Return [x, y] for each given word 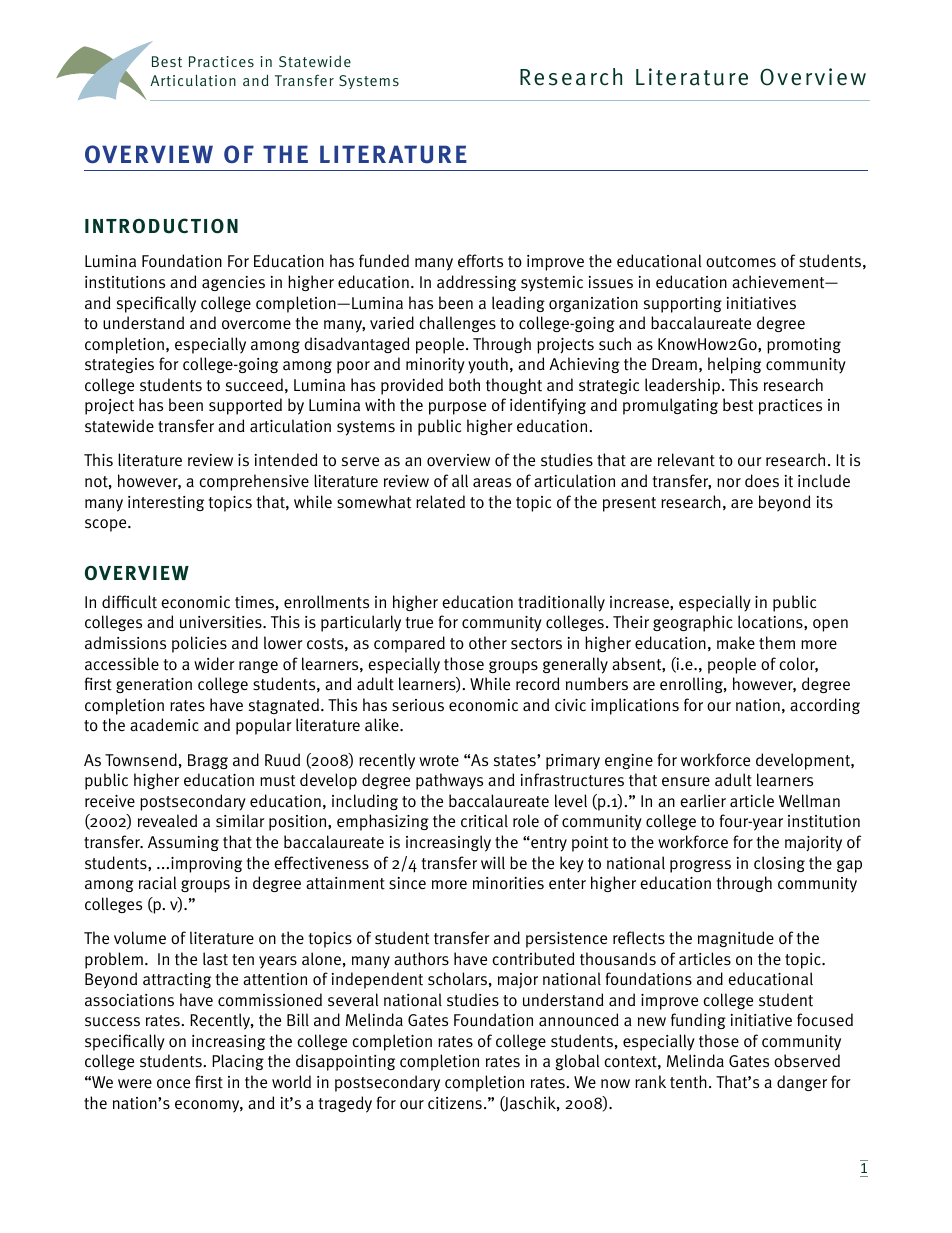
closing [779, 864]
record [538, 683]
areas [492, 482]
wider [214, 663]
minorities [508, 883]
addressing [476, 283]
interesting [166, 503]
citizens [455, 1103]
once [173, 1084]
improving [206, 865]
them [777, 643]
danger [802, 1083]
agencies [233, 283]
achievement [779, 282]
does [762, 481]
